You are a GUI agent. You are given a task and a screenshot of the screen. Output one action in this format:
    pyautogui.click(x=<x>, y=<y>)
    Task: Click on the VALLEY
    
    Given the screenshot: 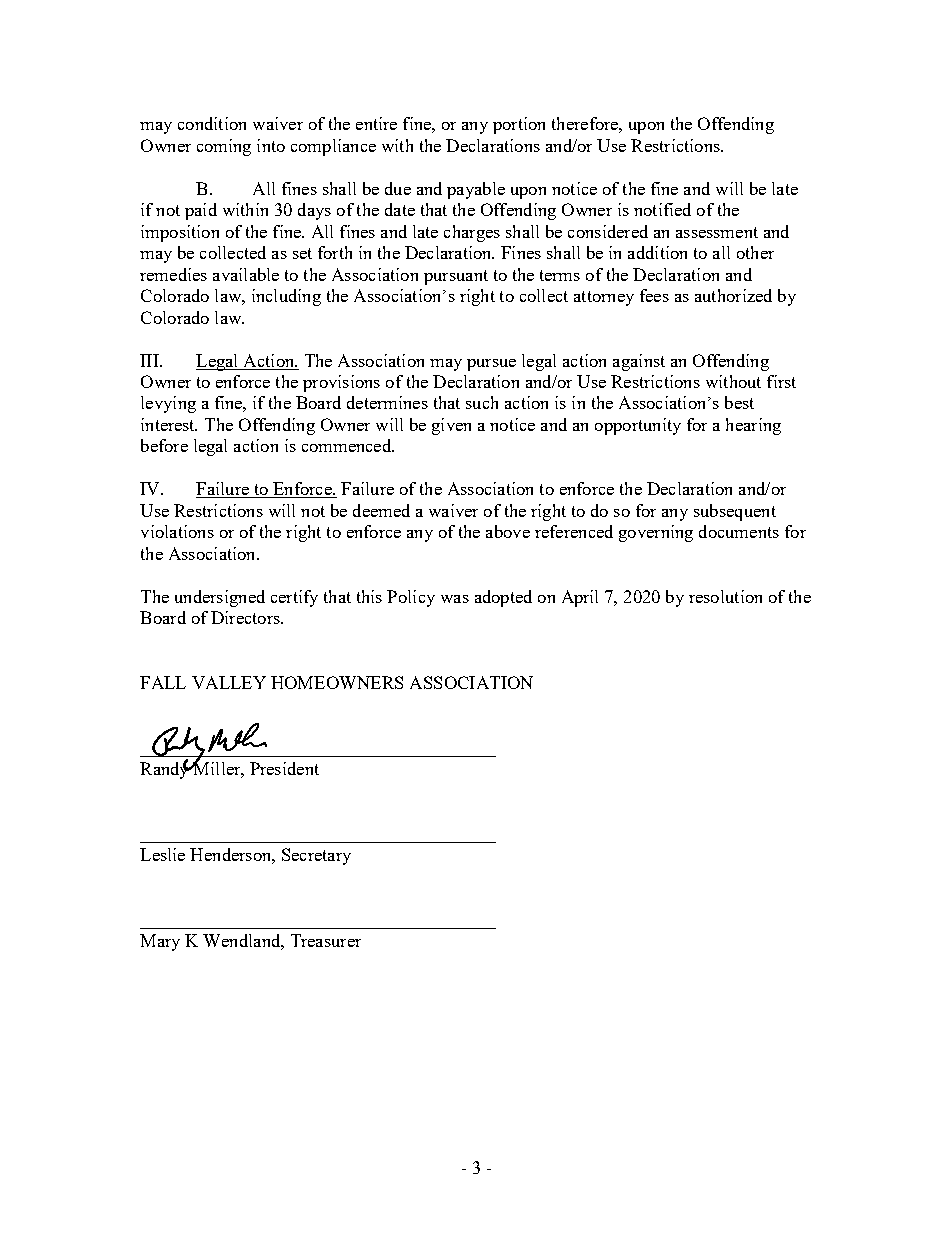 What is the action you would take?
    pyautogui.click(x=229, y=682)
